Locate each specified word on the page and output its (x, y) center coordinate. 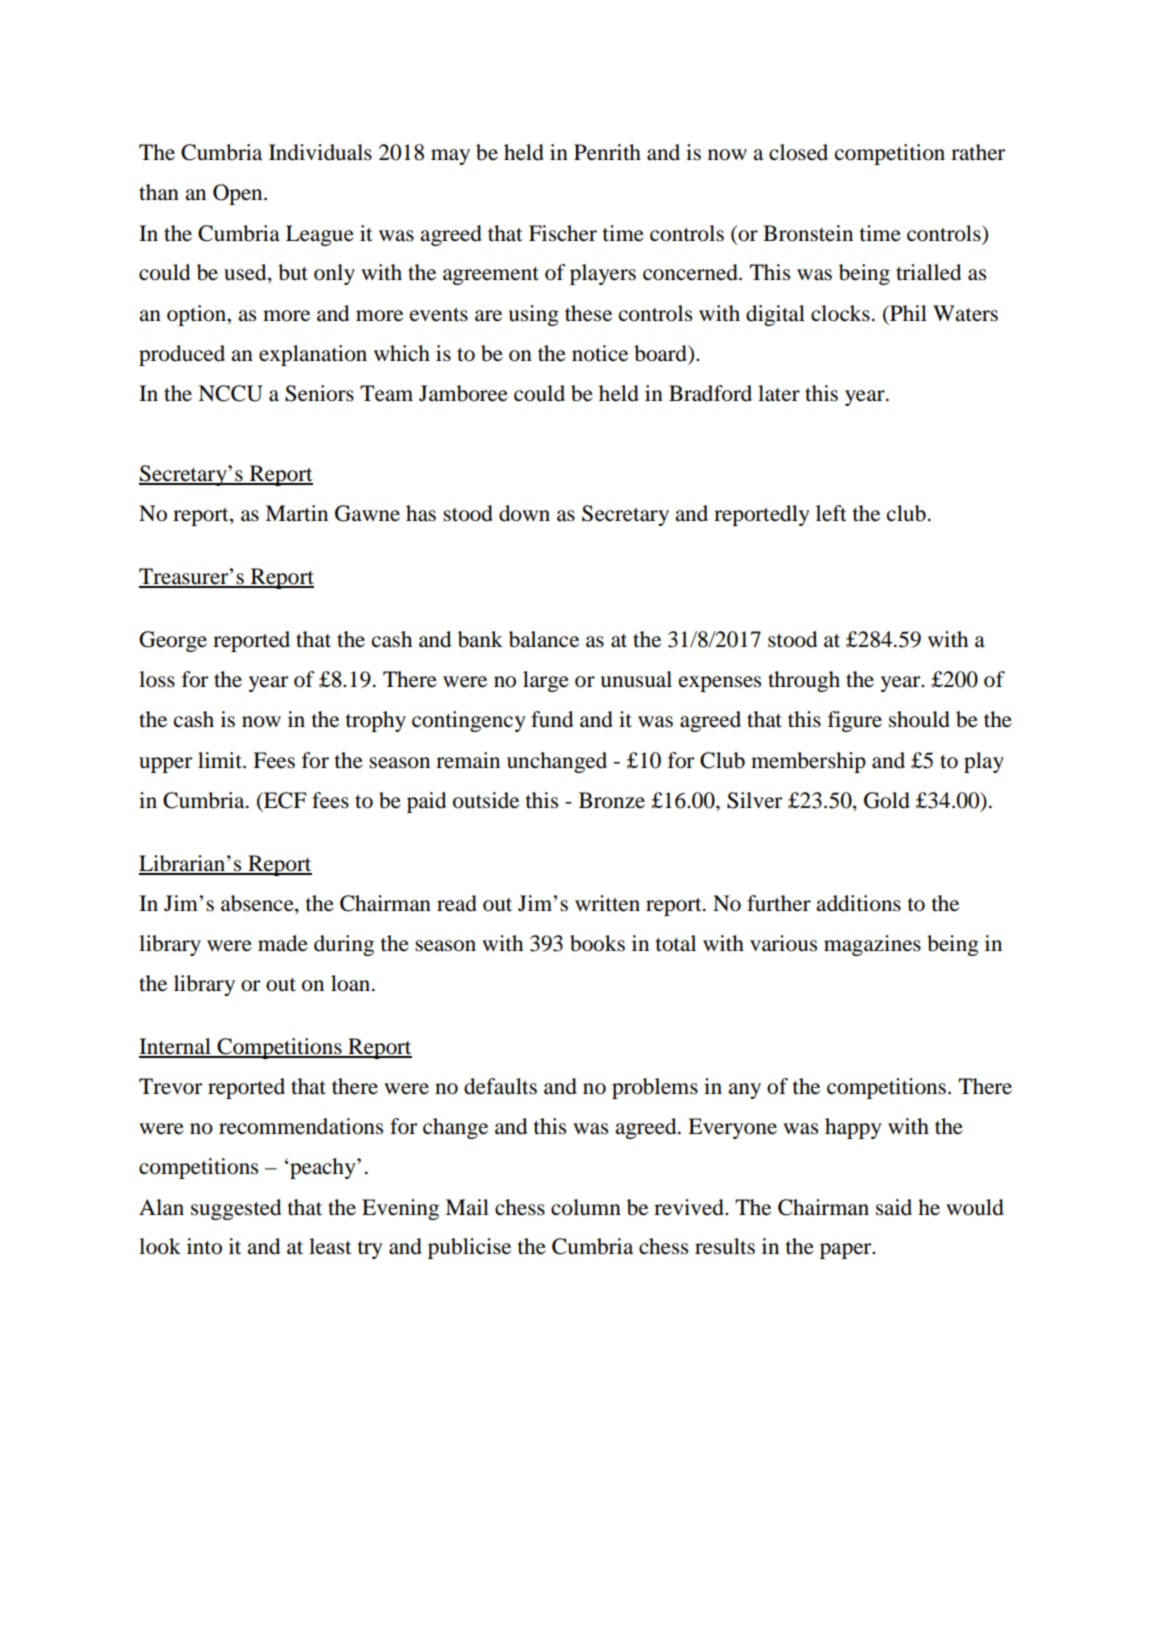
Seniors (319, 393)
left (831, 513)
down (524, 513)
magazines (872, 945)
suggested (236, 1209)
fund (552, 719)
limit (221, 760)
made (283, 943)
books (597, 943)
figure (855, 721)
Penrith (607, 152)
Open (239, 194)
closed (798, 152)
